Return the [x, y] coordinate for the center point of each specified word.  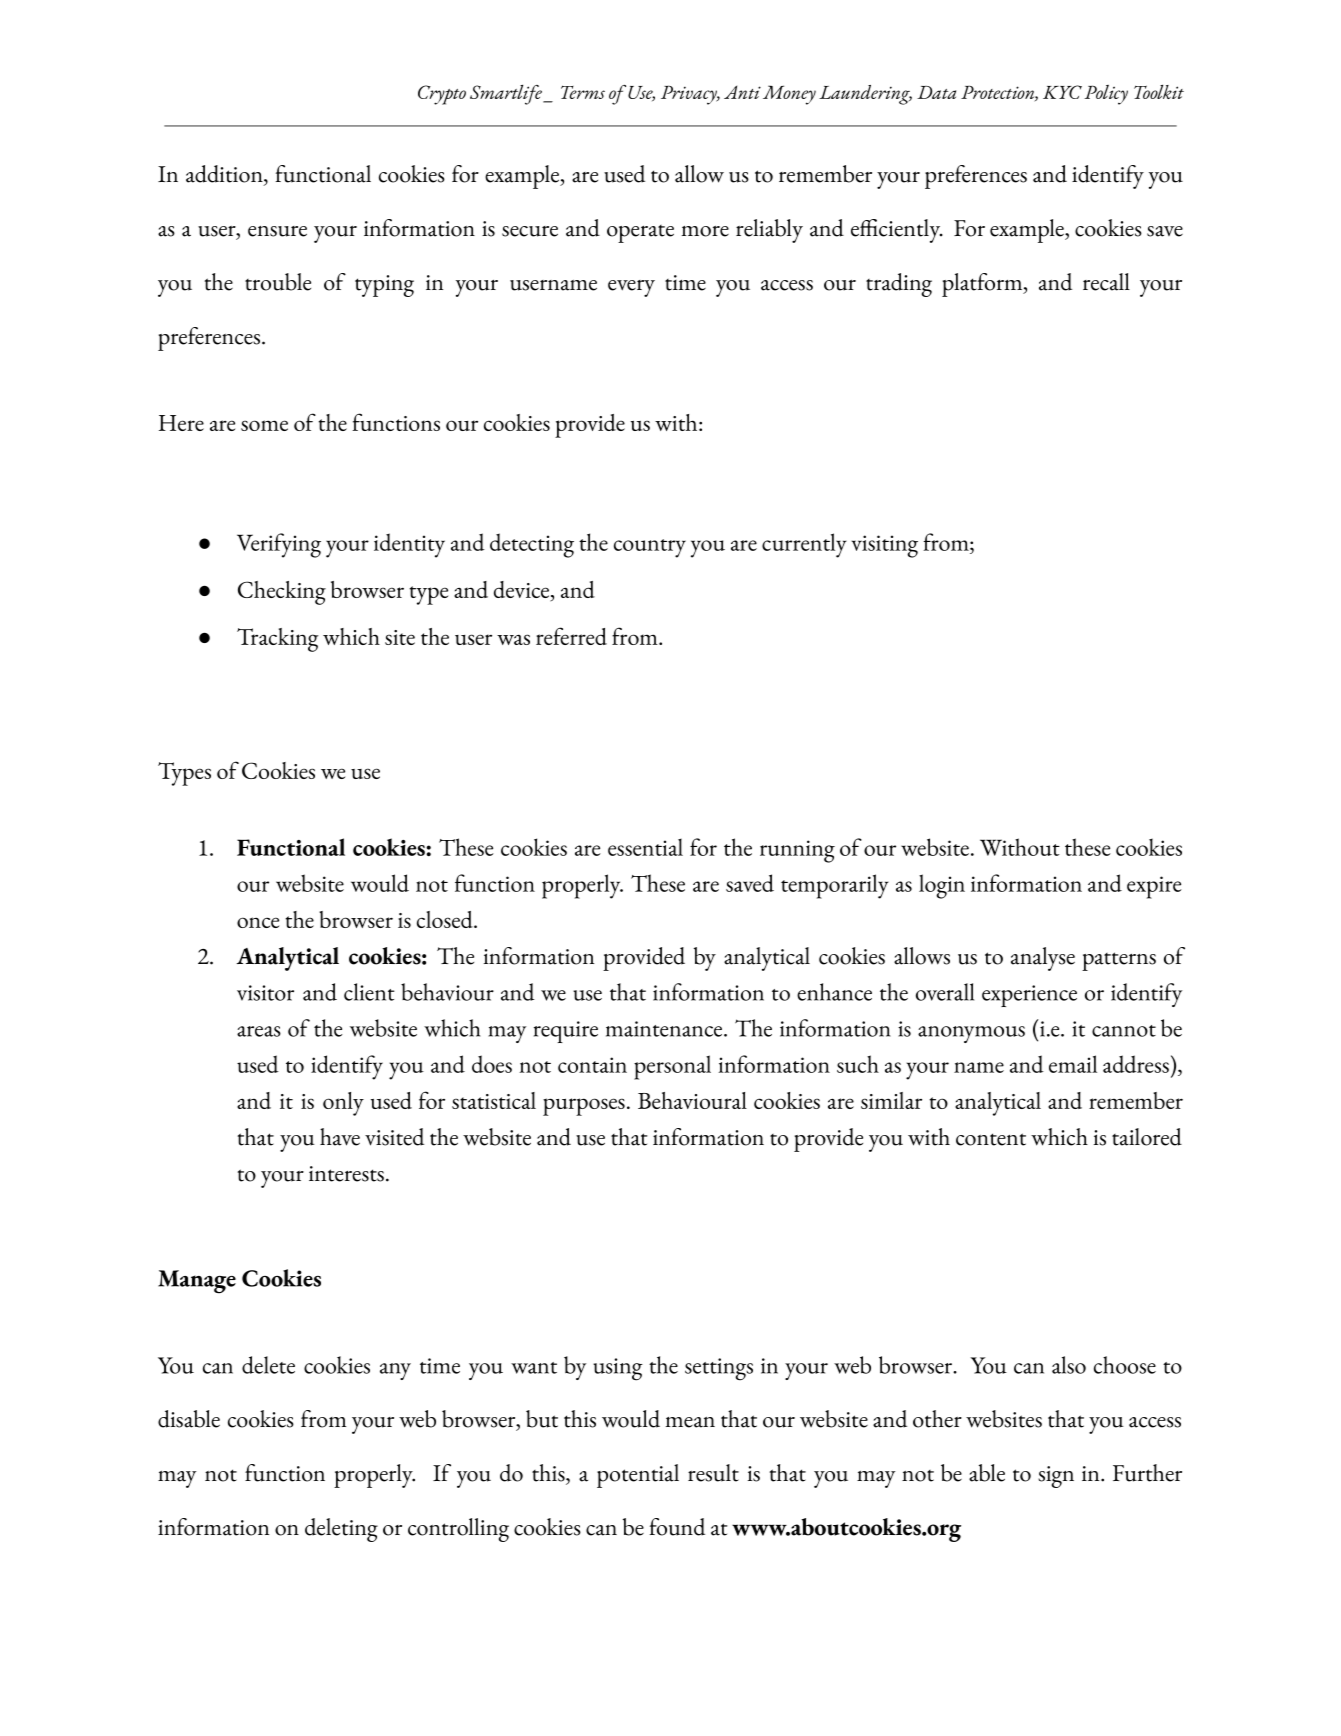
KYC [1062, 92]
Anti [742, 92]
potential [638, 1476]
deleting [341, 1530]
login [942, 886]
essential [645, 847]
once [258, 922]
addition [225, 175]
